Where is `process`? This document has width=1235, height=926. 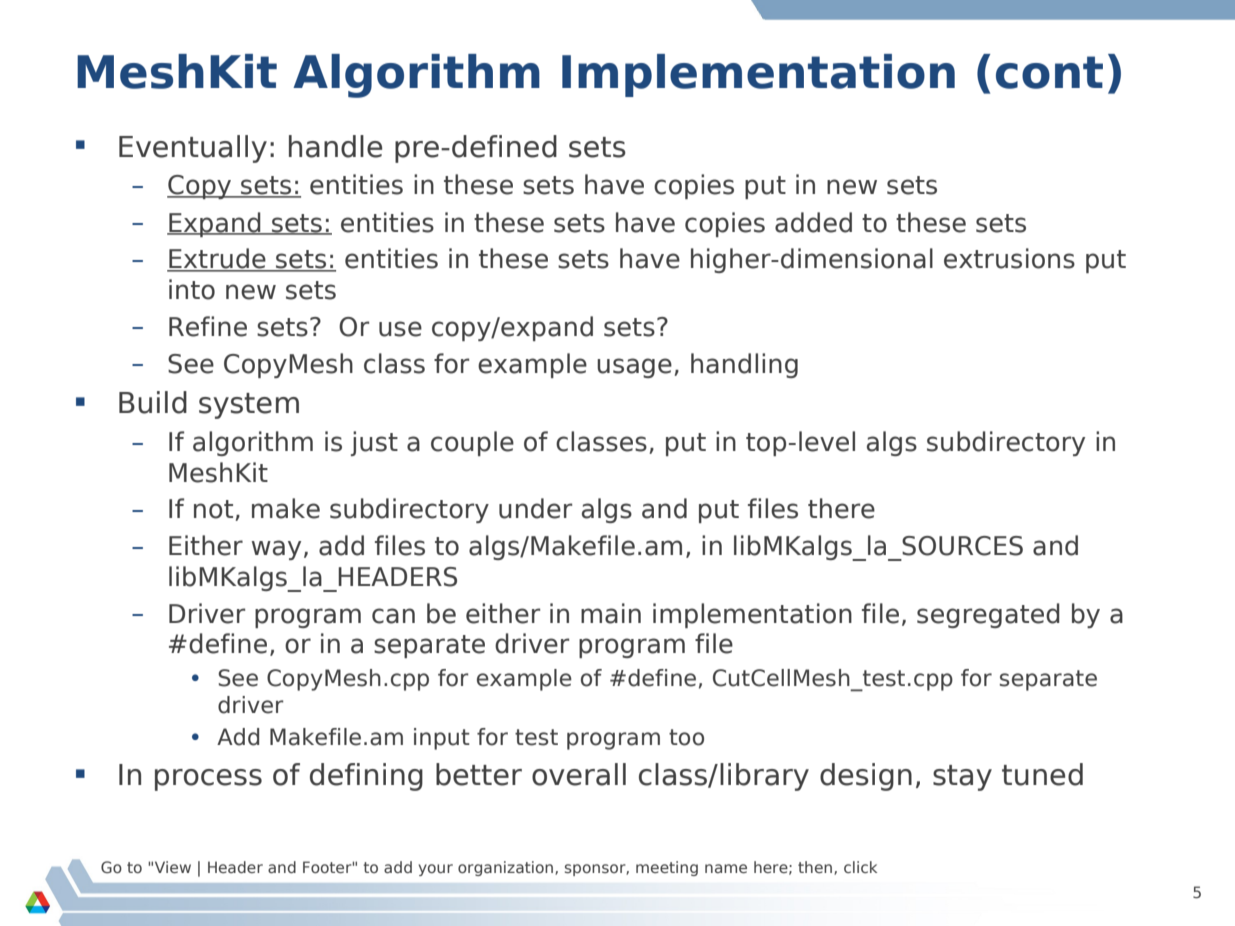 process is located at coordinates (208, 780).
